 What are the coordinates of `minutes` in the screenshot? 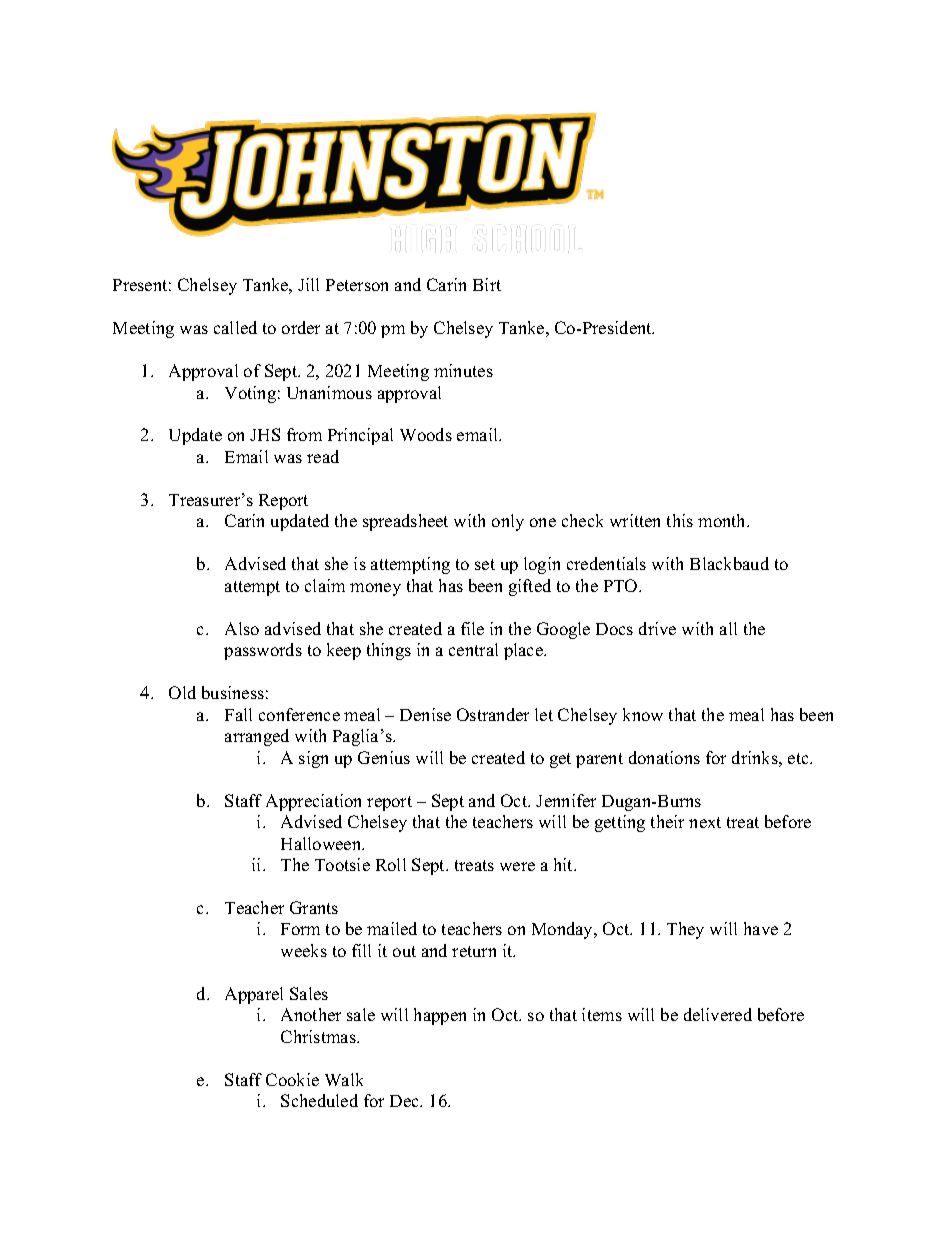 It's located at (463, 370).
